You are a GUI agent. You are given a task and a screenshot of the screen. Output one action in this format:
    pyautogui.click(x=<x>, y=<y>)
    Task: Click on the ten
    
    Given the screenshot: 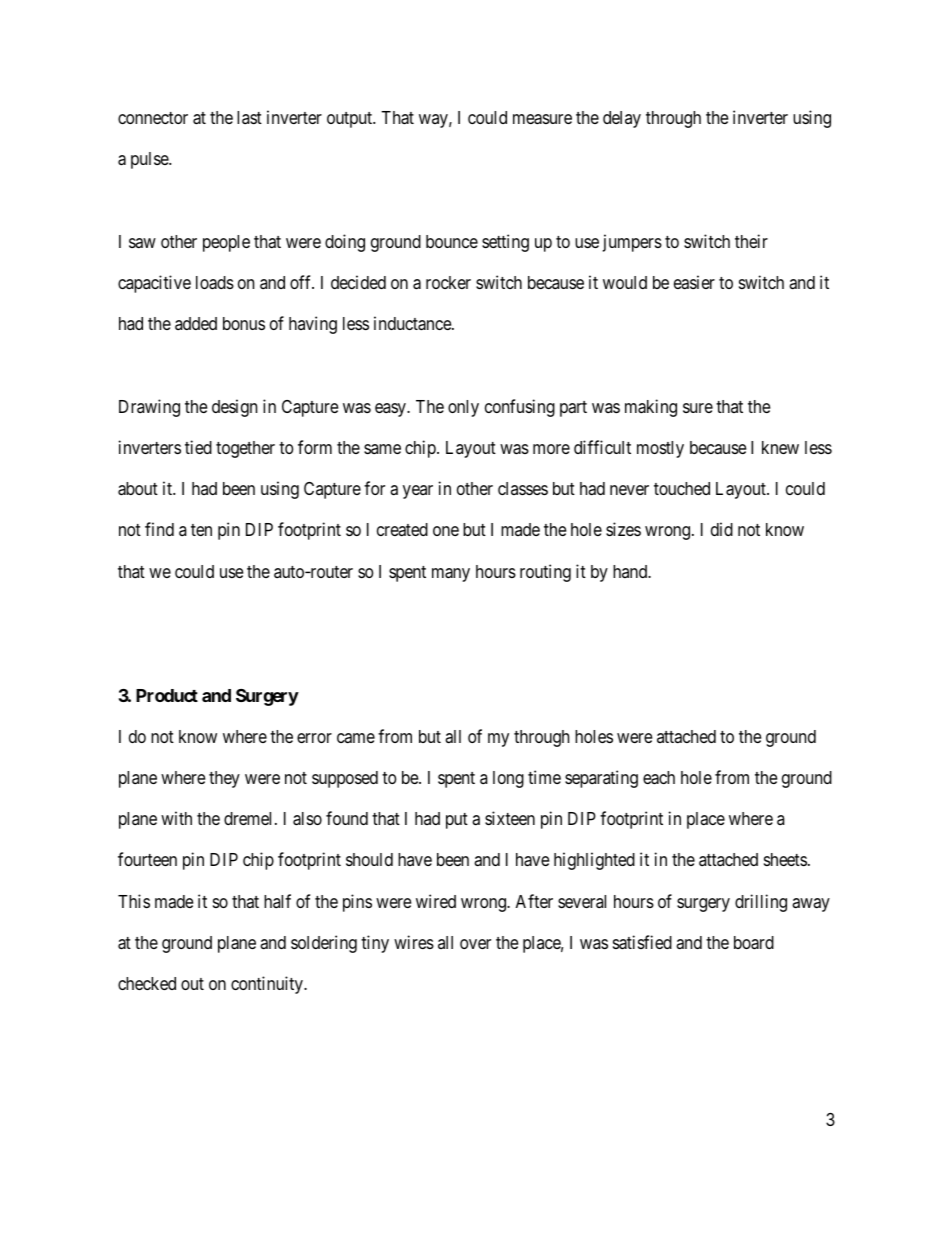 What is the action you would take?
    pyautogui.click(x=201, y=530)
